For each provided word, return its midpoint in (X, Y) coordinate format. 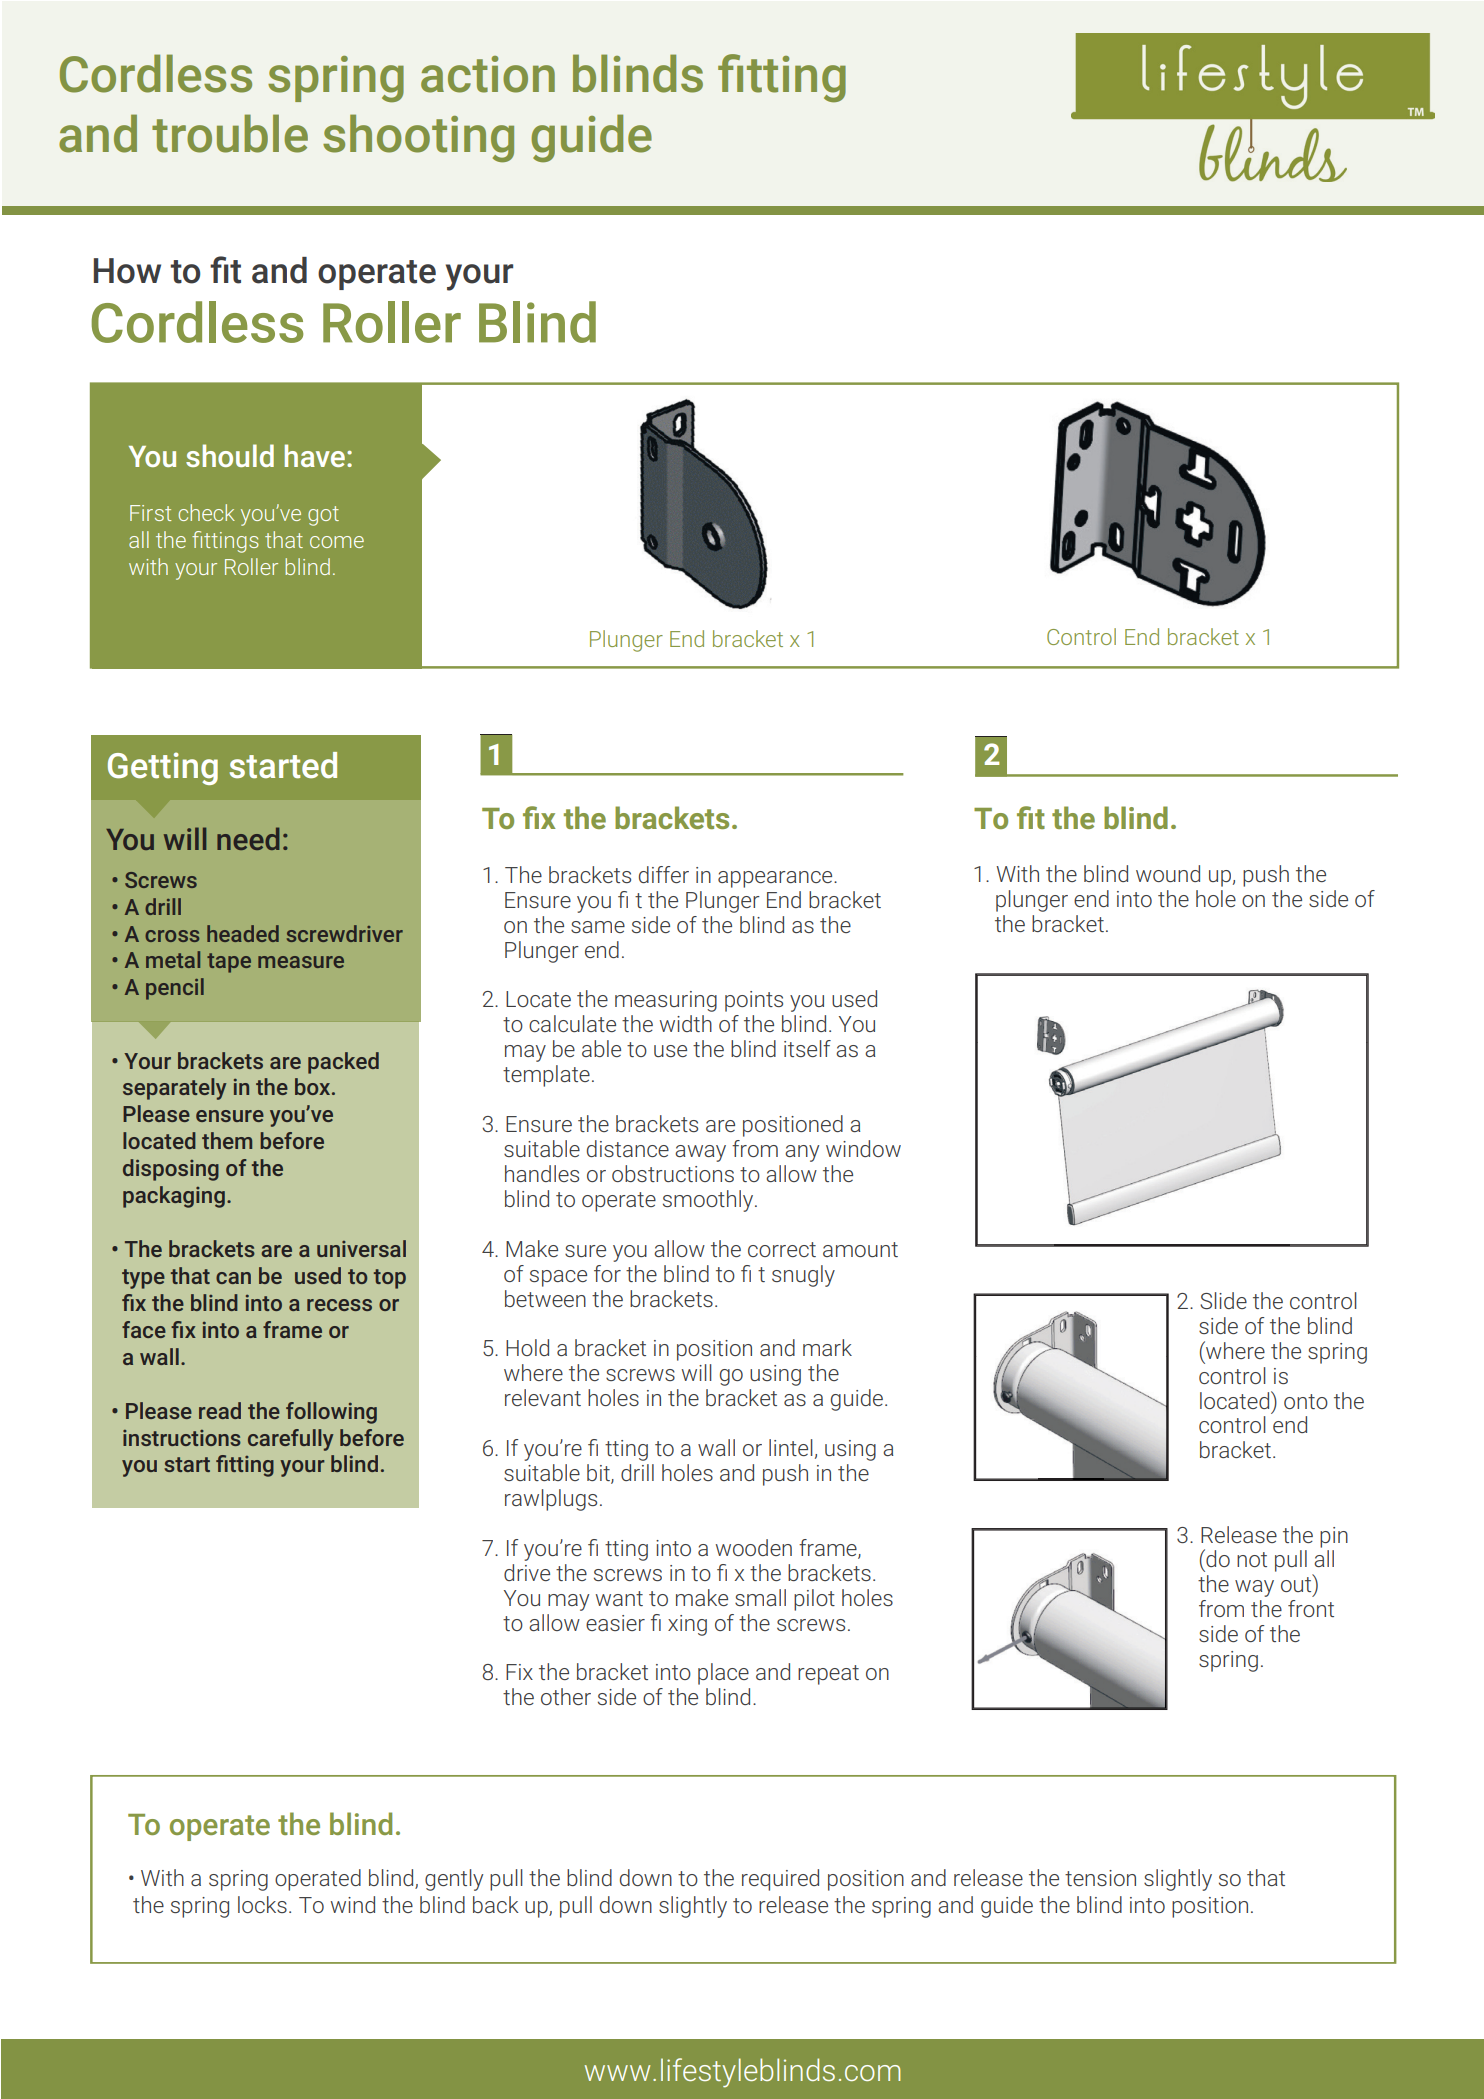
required (780, 1880)
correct (782, 1249)
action (488, 74)
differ (664, 874)
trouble (230, 133)
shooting (418, 138)
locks (262, 1904)
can (233, 1278)
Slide (1223, 1300)
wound (1168, 873)
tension (1100, 1878)
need (248, 838)
